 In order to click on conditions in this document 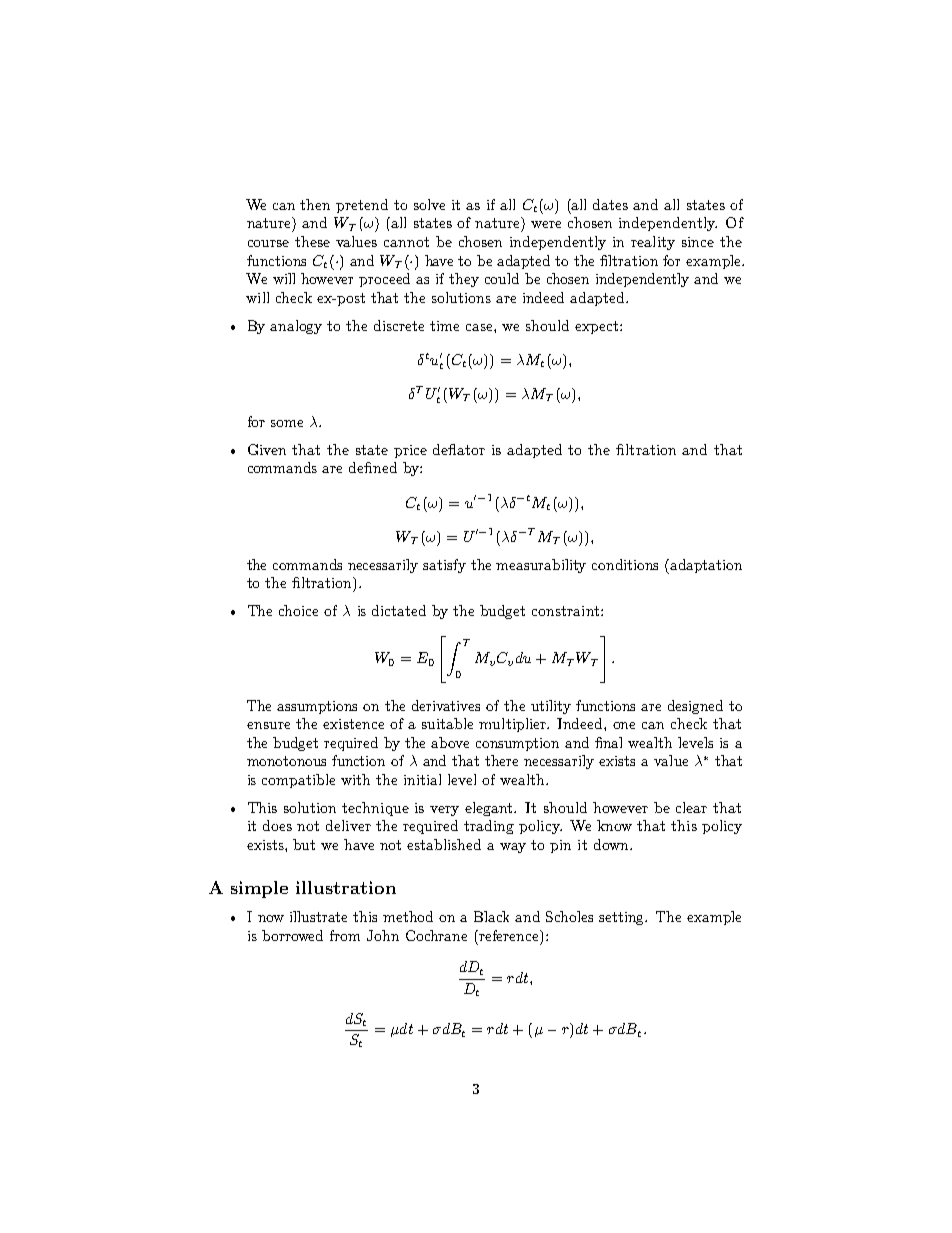, I will do `click(625, 564)`.
